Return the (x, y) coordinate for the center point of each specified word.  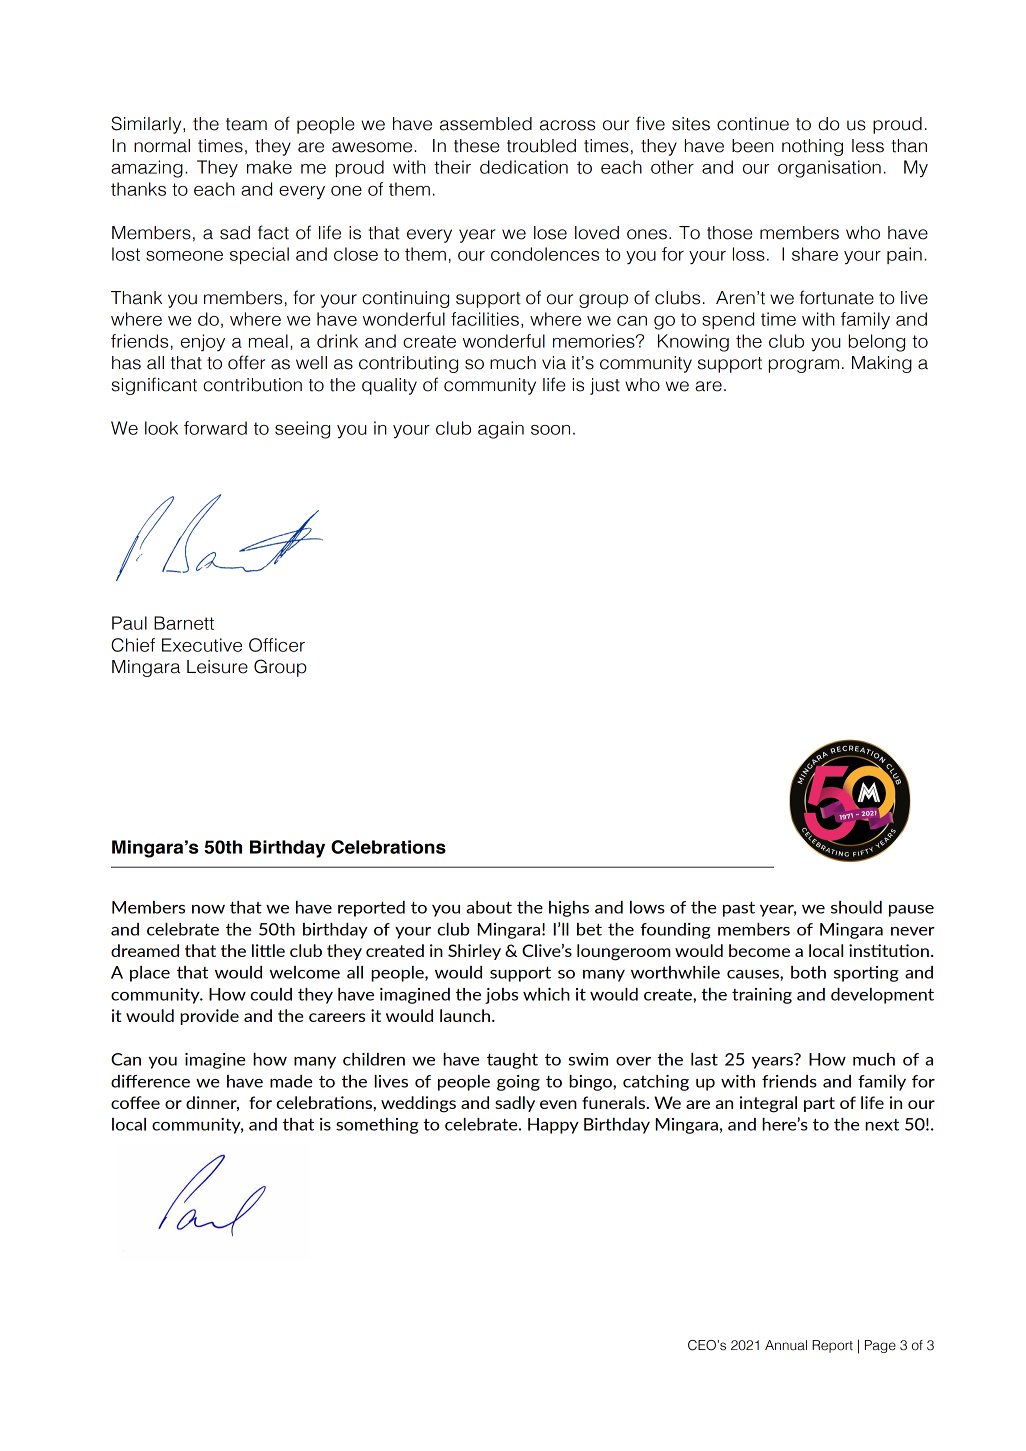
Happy (553, 1126)
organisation (829, 169)
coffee (135, 1102)
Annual (786, 1345)
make (269, 167)
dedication (524, 167)
